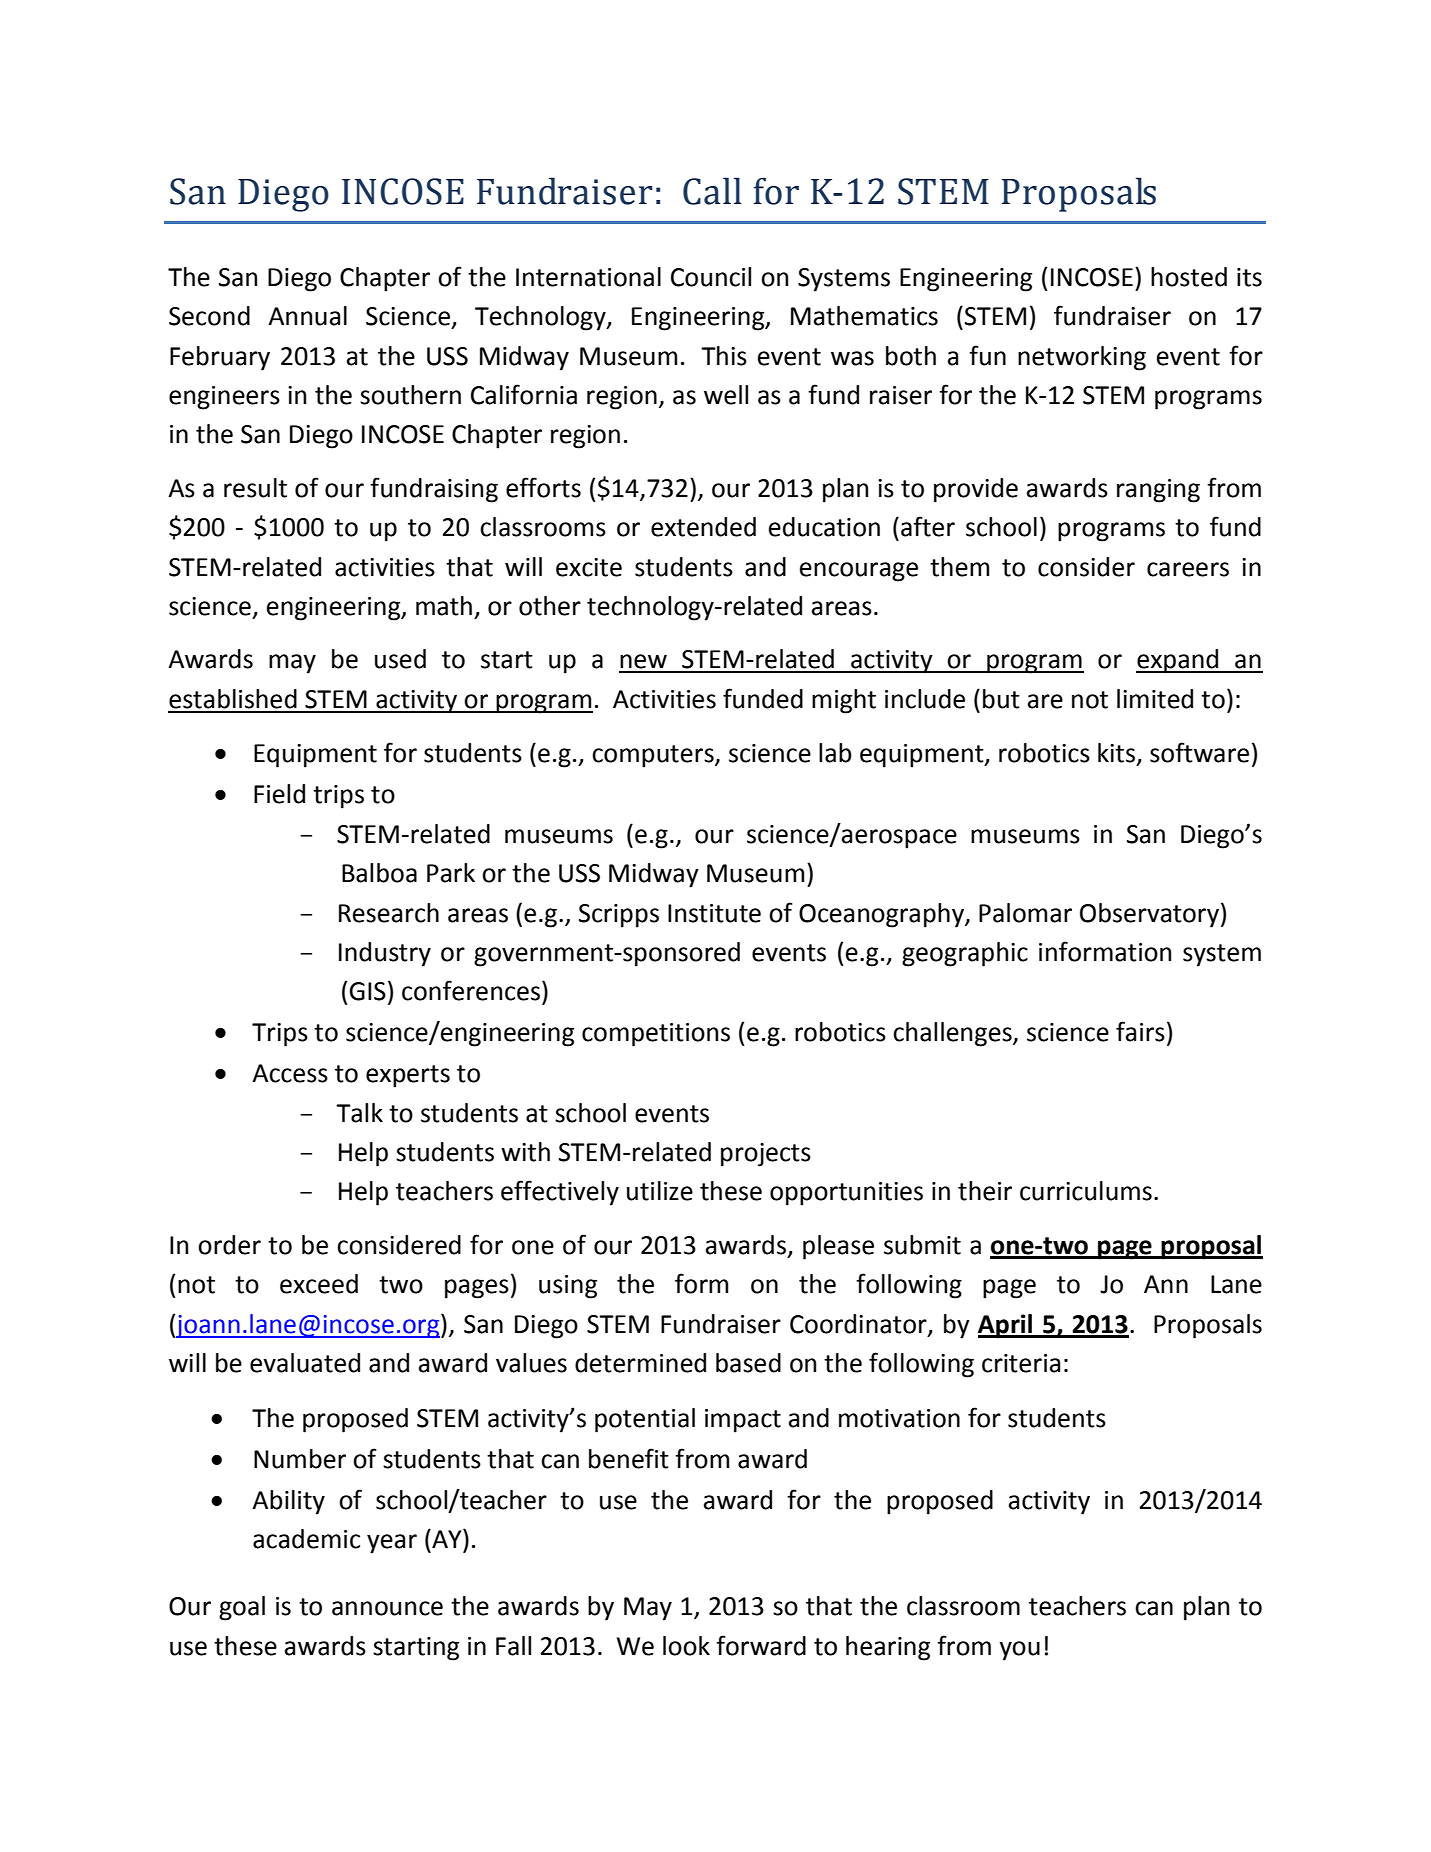 The height and width of the page is (1852, 1431). Describe the element at coordinates (1025, 913) in the page. I see `Palomar` at that location.
